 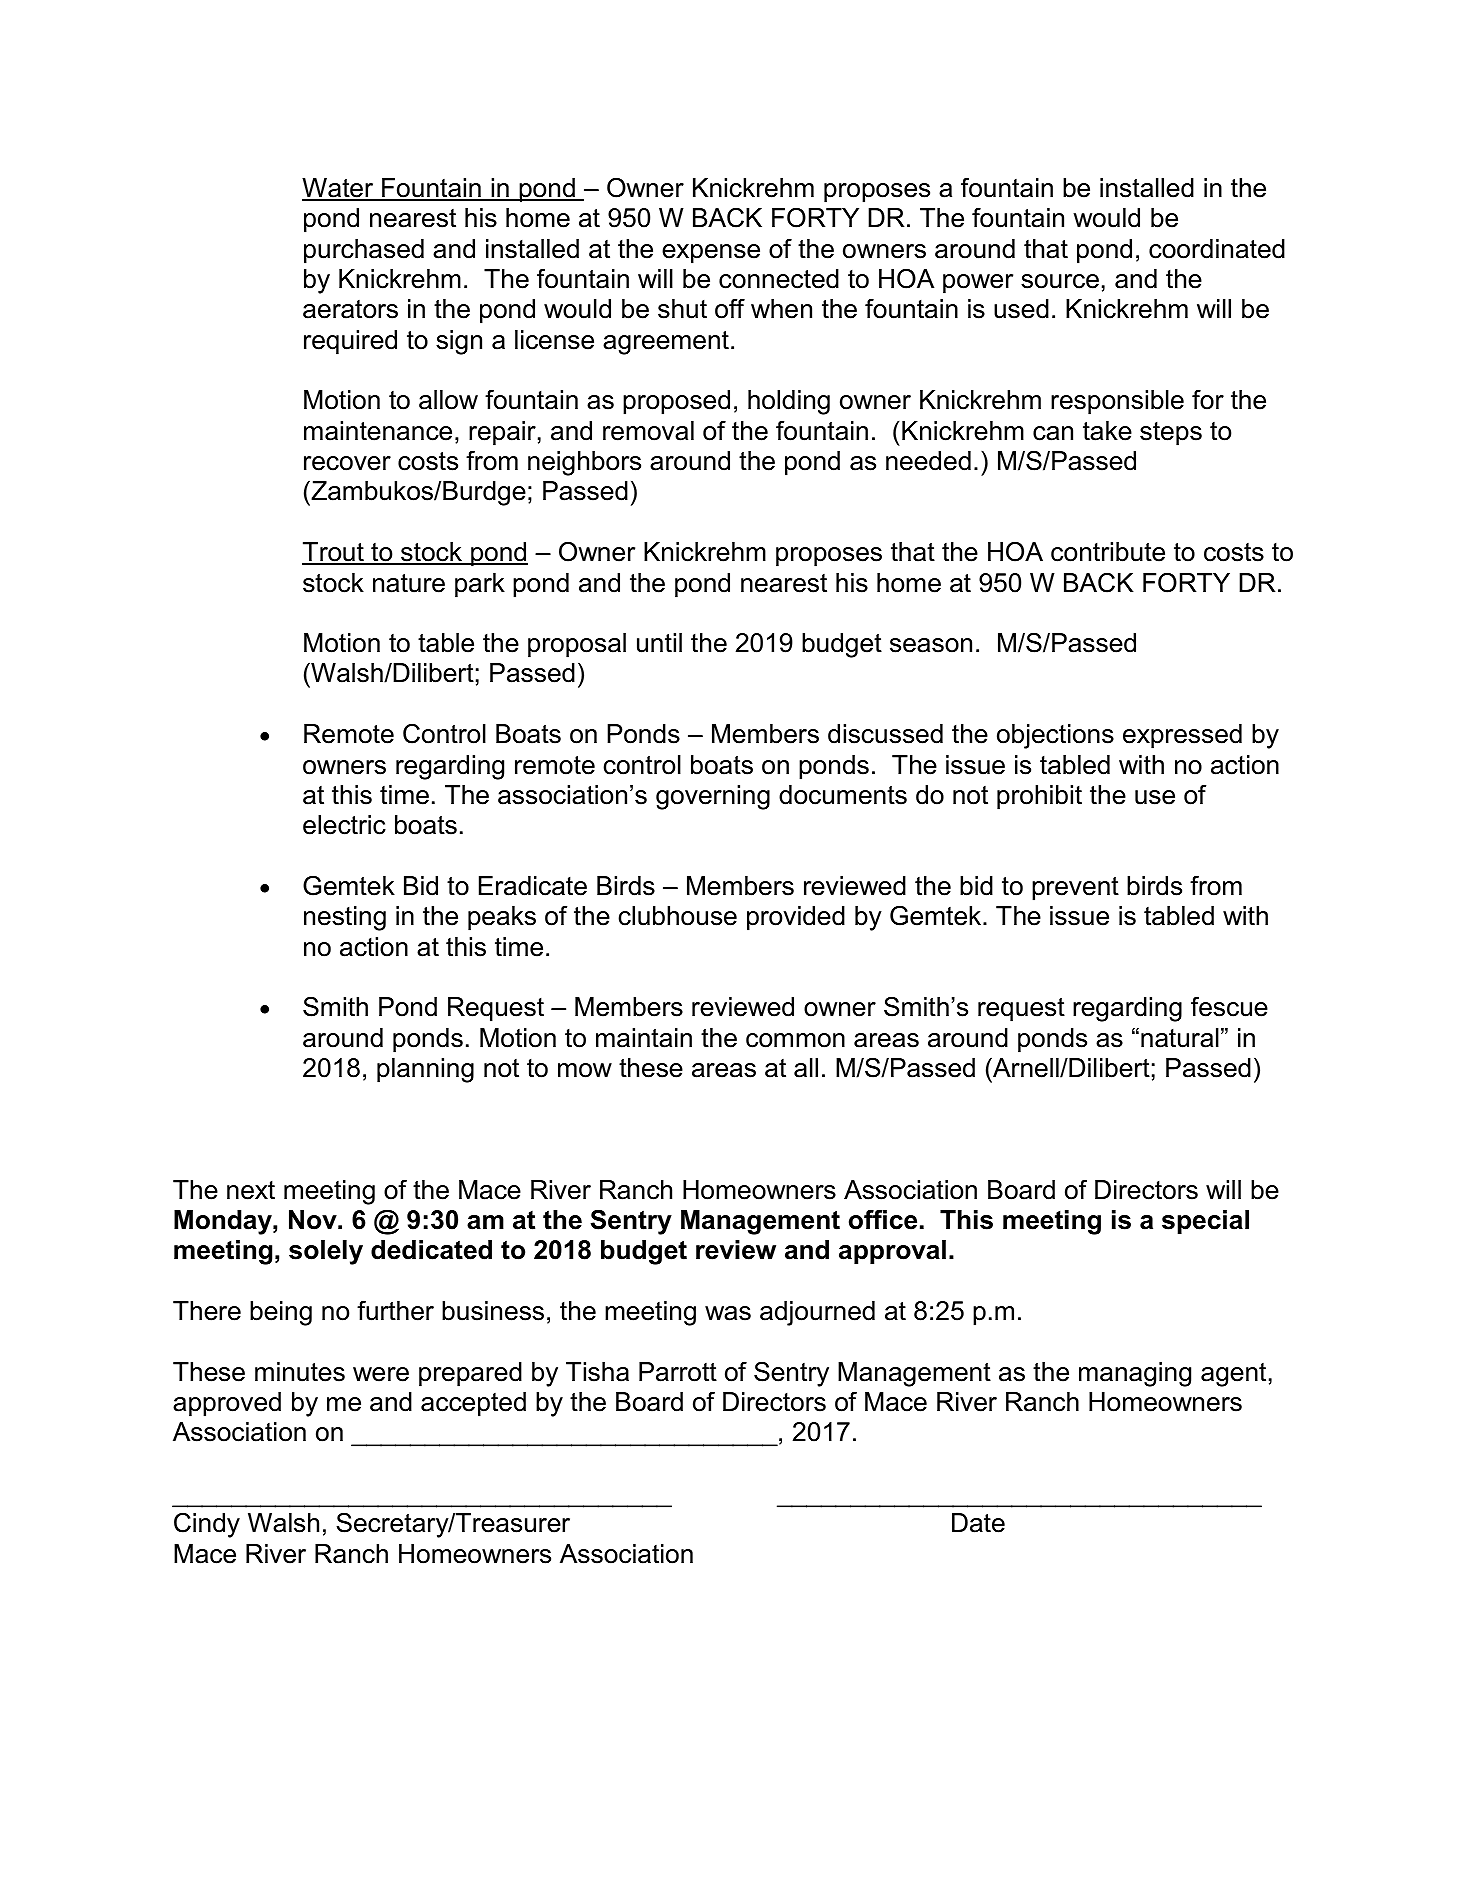 What do you see at coordinates (648, 431) in the screenshot?
I see `removal` at bounding box center [648, 431].
